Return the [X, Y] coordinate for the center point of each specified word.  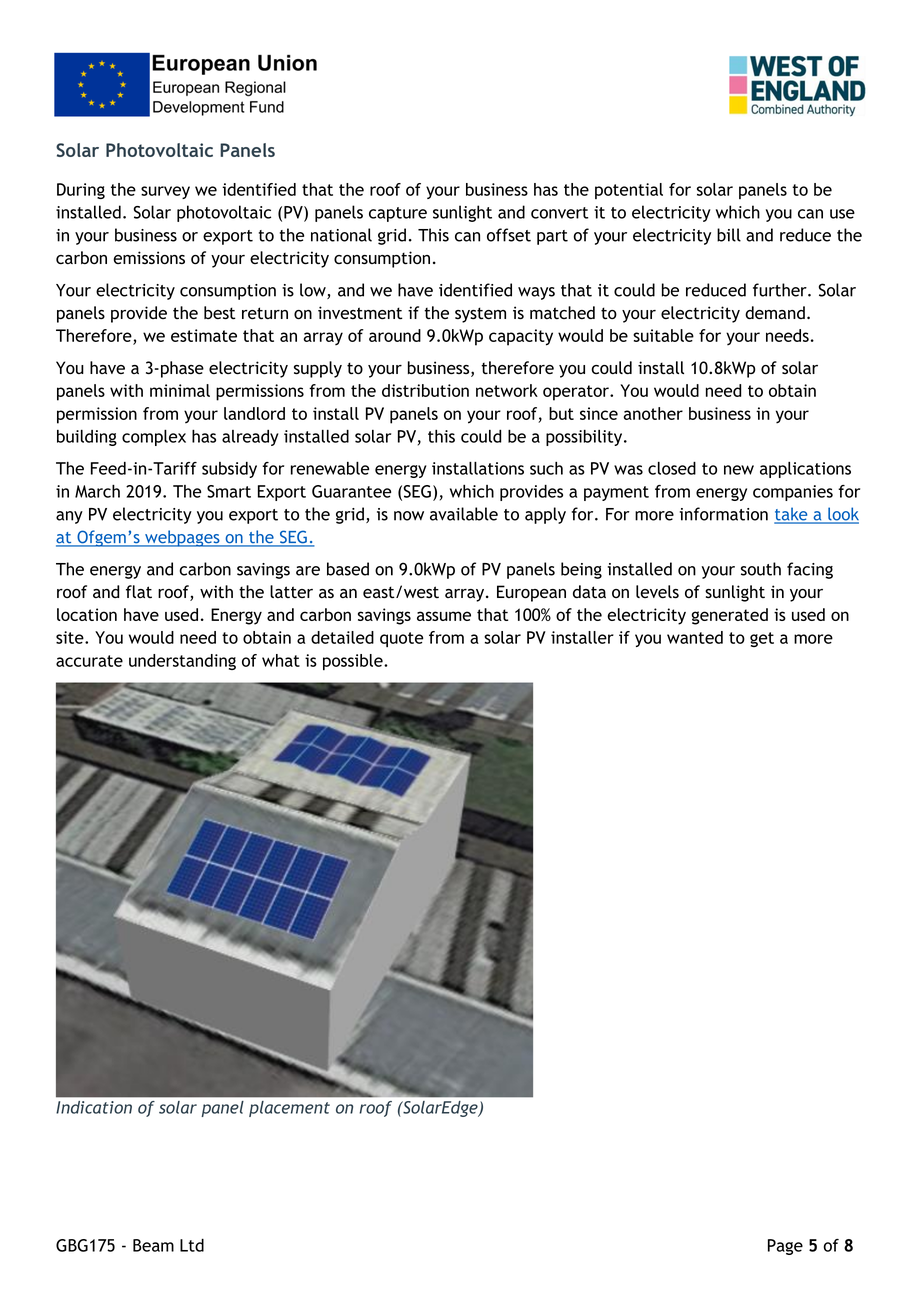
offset [509, 235]
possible [354, 662]
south [761, 569]
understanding [182, 662]
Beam [153, 1245]
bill [729, 235]
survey [165, 192]
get [762, 639]
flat [139, 591]
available [464, 514]
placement [289, 1109]
